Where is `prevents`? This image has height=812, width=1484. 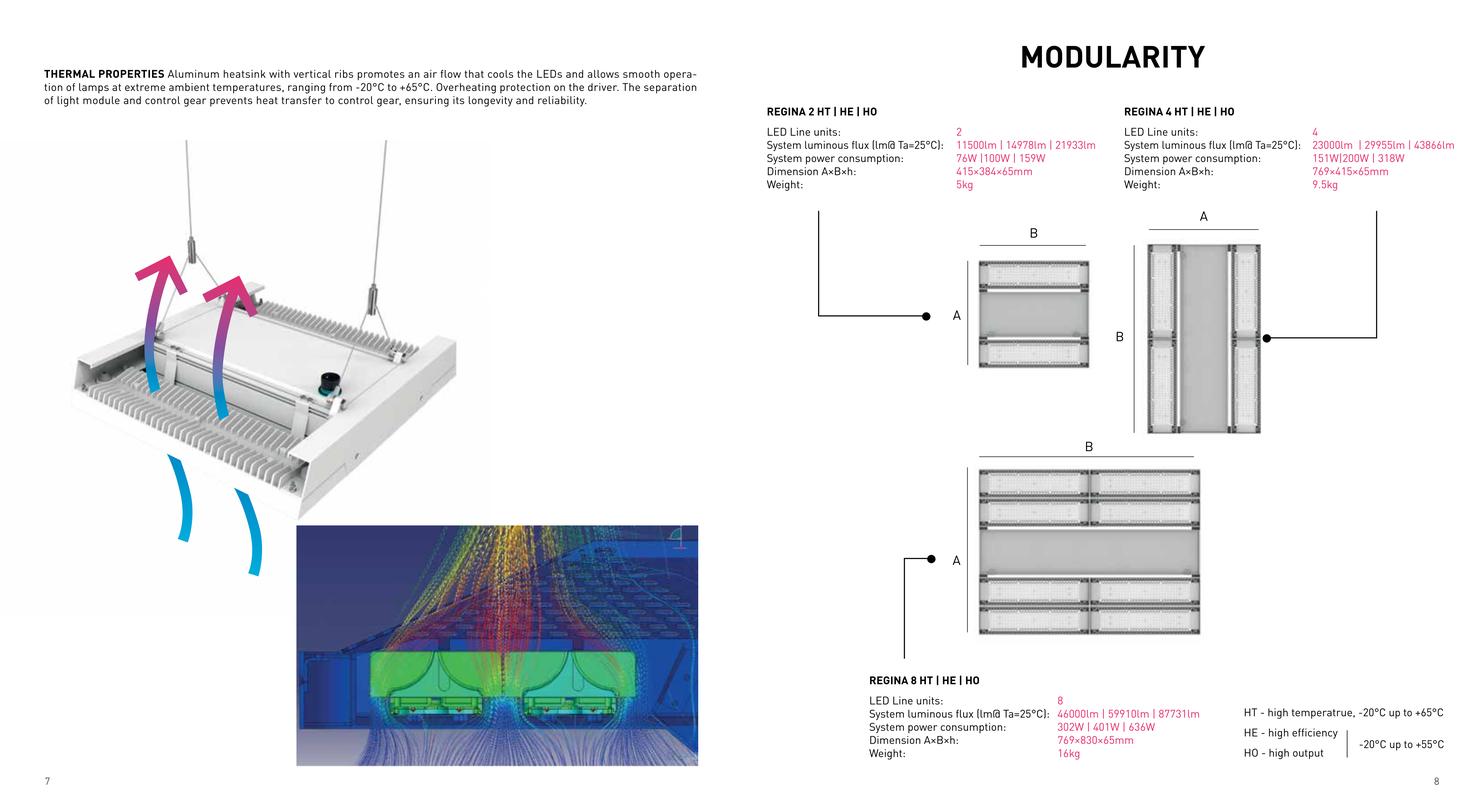
prevents is located at coordinates (231, 102).
